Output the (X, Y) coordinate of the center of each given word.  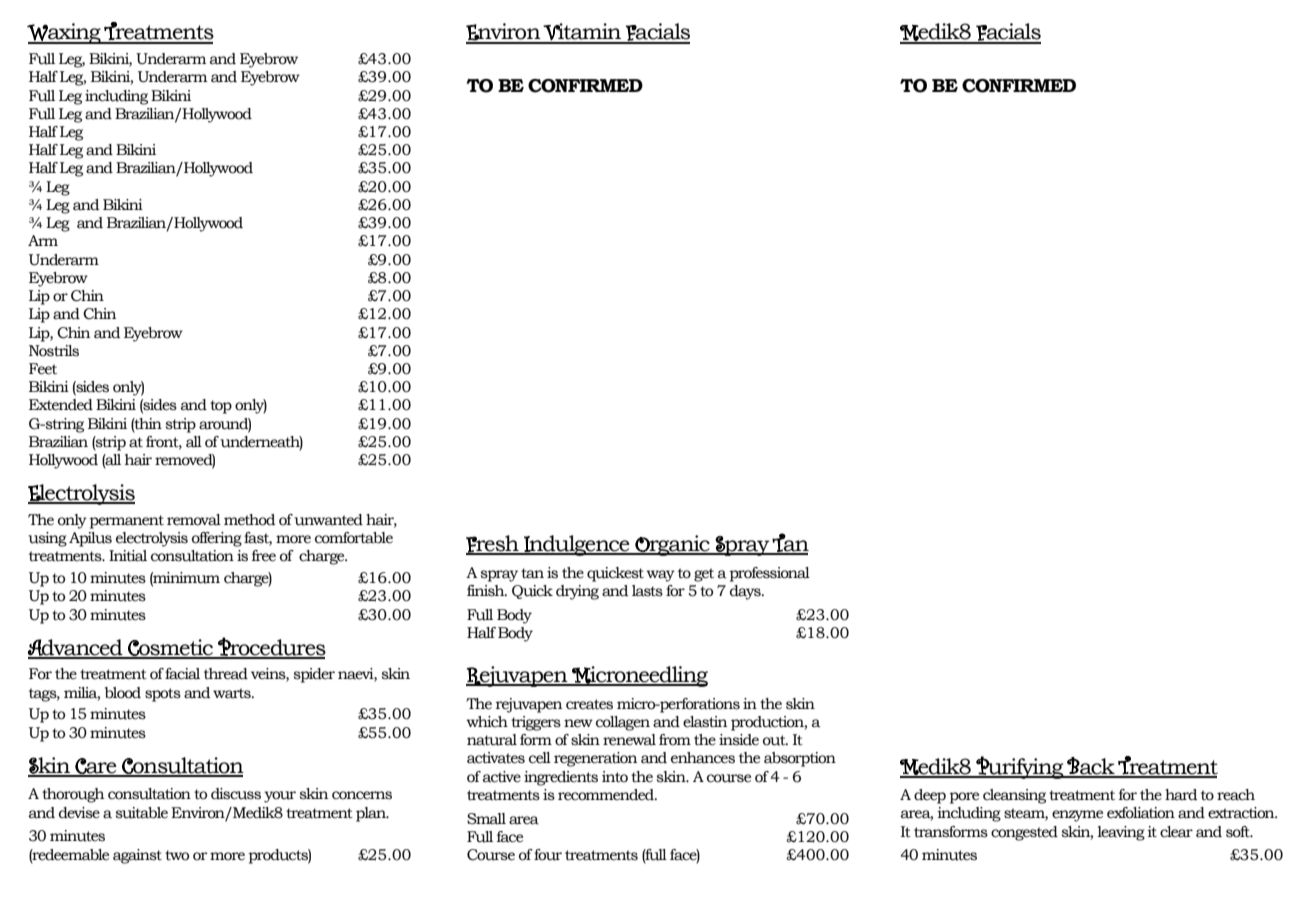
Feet (43, 369)
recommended (607, 795)
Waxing (65, 33)
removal (194, 520)
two (177, 855)
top (221, 407)
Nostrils (54, 351)
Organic (672, 545)
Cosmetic (171, 648)
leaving (1121, 833)
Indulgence (577, 545)
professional (769, 574)
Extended (61, 405)
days (746, 592)
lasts (647, 591)
